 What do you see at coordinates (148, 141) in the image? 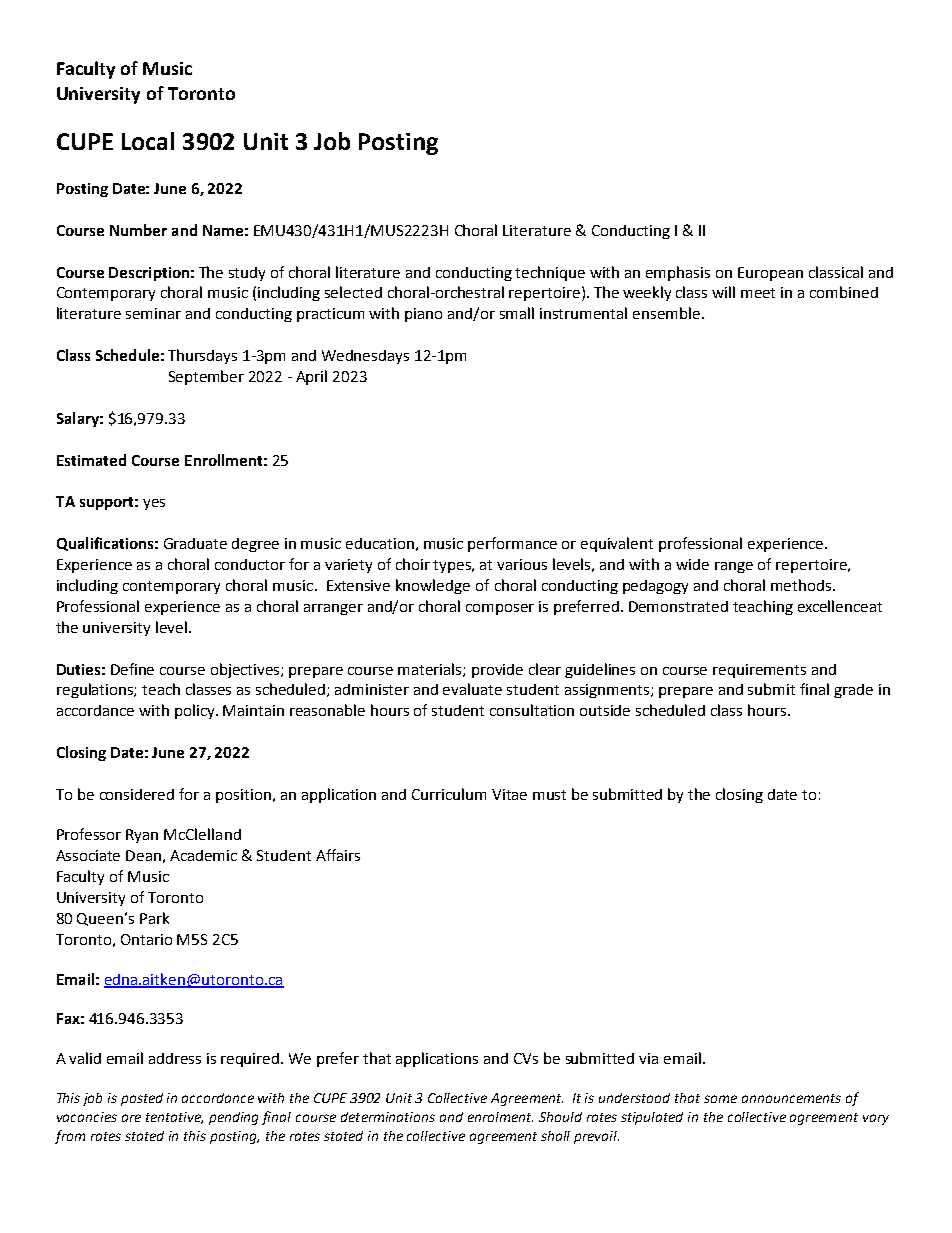
I see `Local` at bounding box center [148, 141].
